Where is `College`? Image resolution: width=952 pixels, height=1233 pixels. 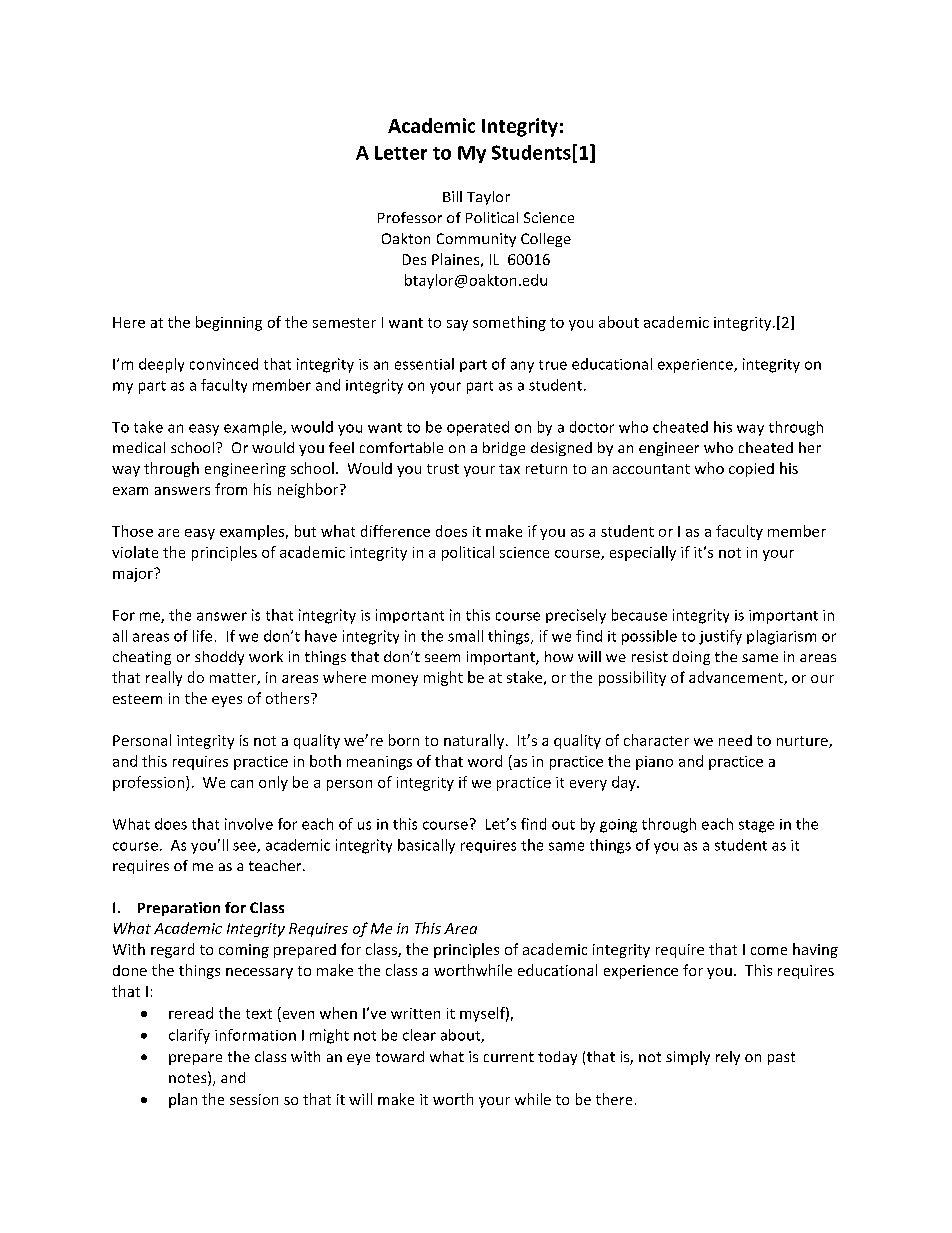 College is located at coordinates (546, 240).
